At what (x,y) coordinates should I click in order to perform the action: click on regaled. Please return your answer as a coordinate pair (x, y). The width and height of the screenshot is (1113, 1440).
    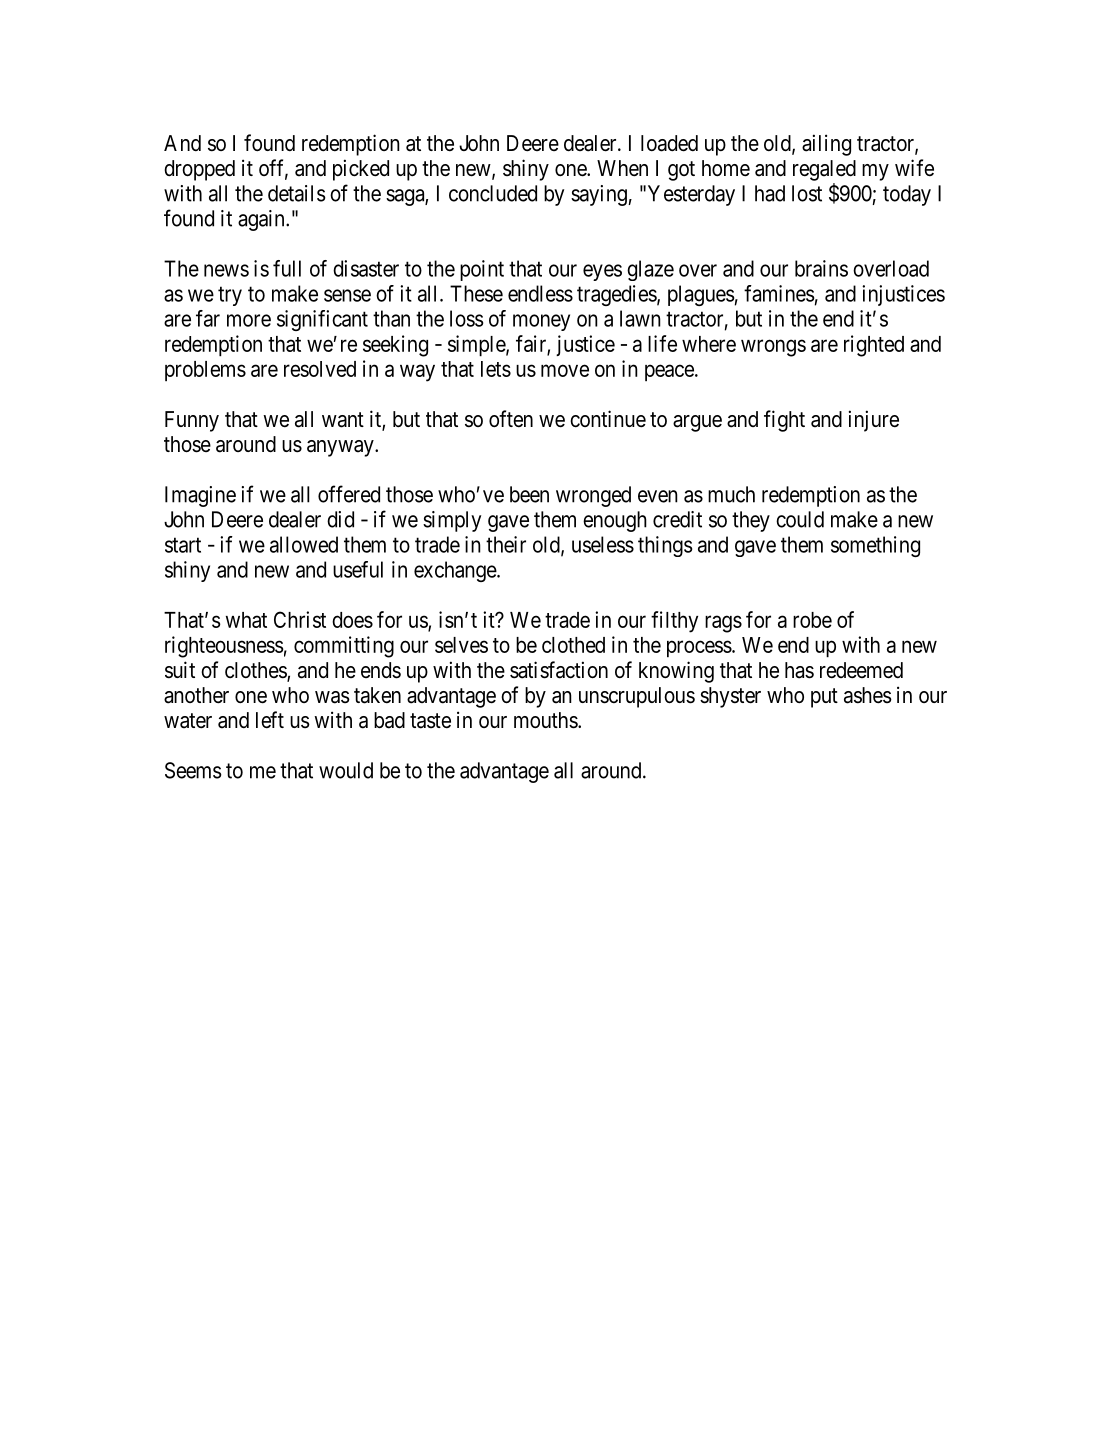
    Looking at the image, I should click on (824, 170).
